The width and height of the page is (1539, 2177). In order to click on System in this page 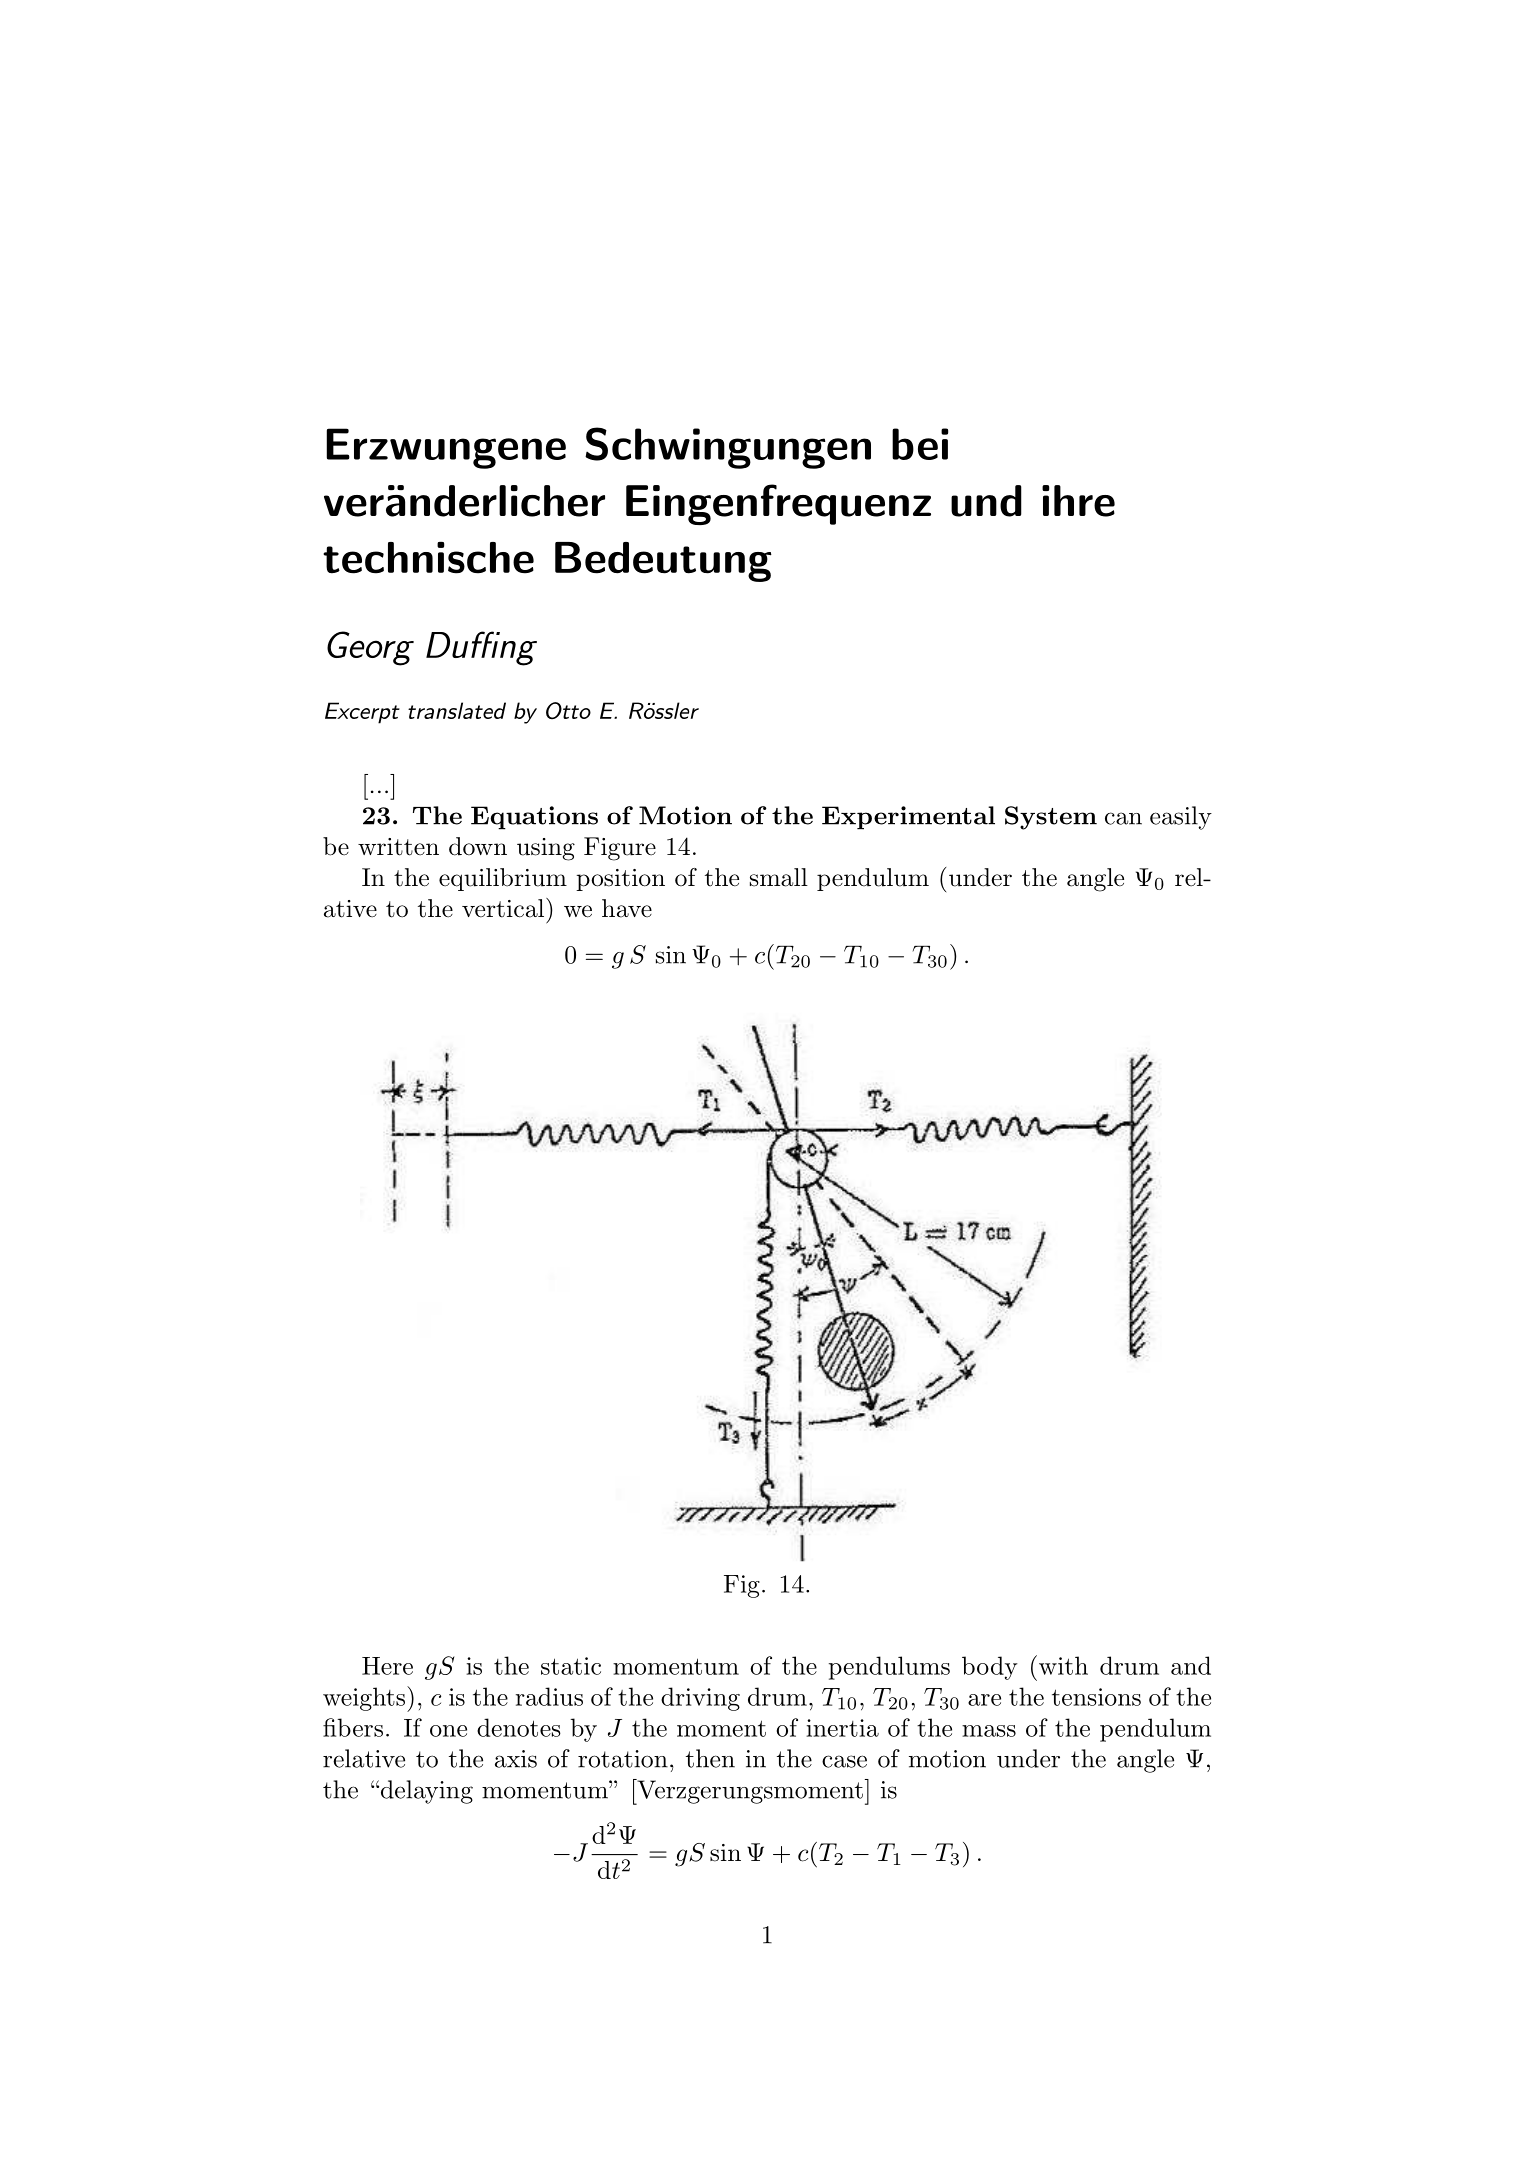, I will do `click(1051, 818)`.
